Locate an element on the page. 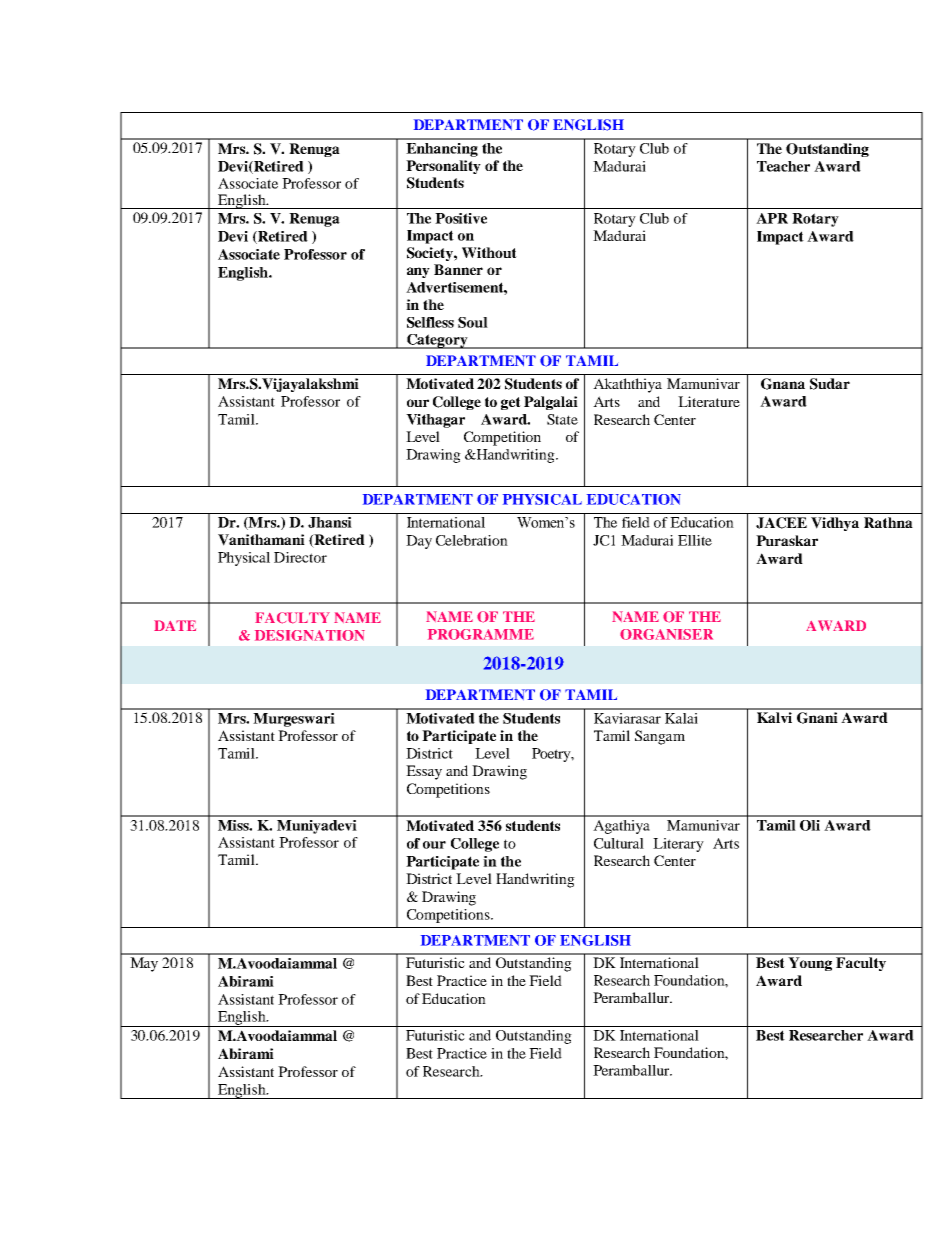 The height and width of the document is (1233, 952). Selfless is located at coordinates (430, 322).
